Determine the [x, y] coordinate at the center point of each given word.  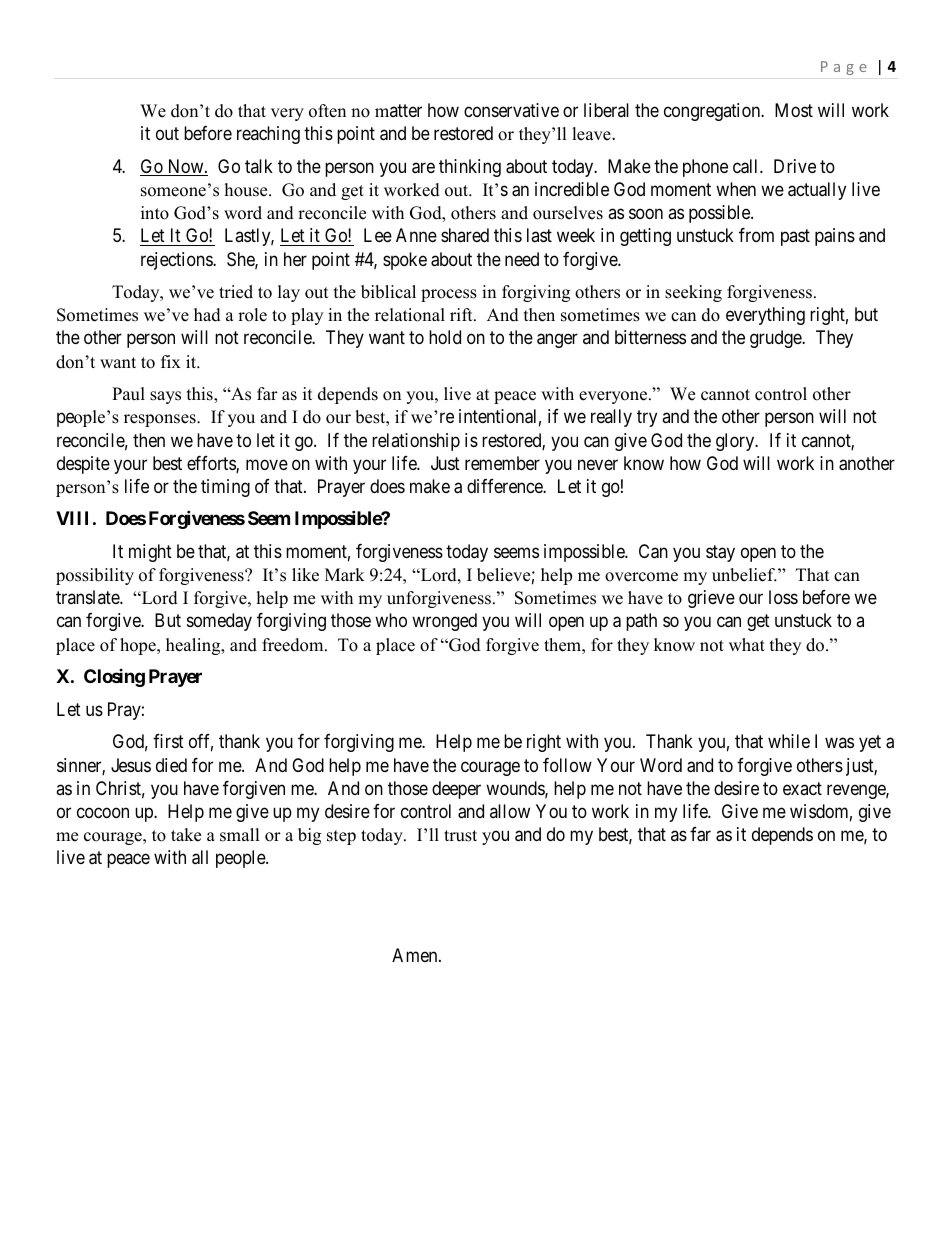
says [165, 397]
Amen [416, 955]
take [186, 835]
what [747, 644]
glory [736, 442]
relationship [416, 442]
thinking [470, 168]
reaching [268, 135]
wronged [444, 622]
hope [139, 646]
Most [794, 110]
